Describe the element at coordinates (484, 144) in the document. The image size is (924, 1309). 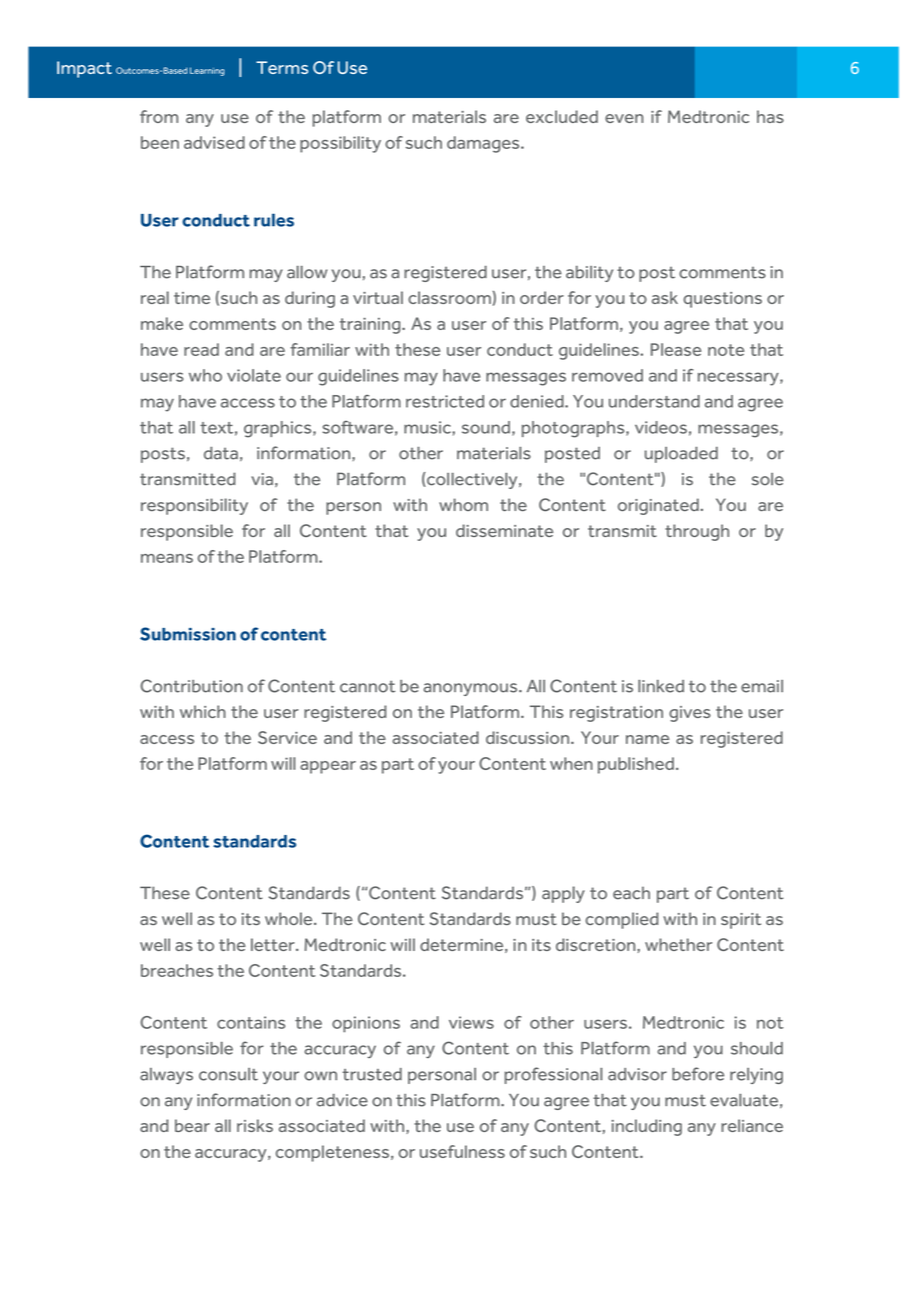
I see `damages` at that location.
